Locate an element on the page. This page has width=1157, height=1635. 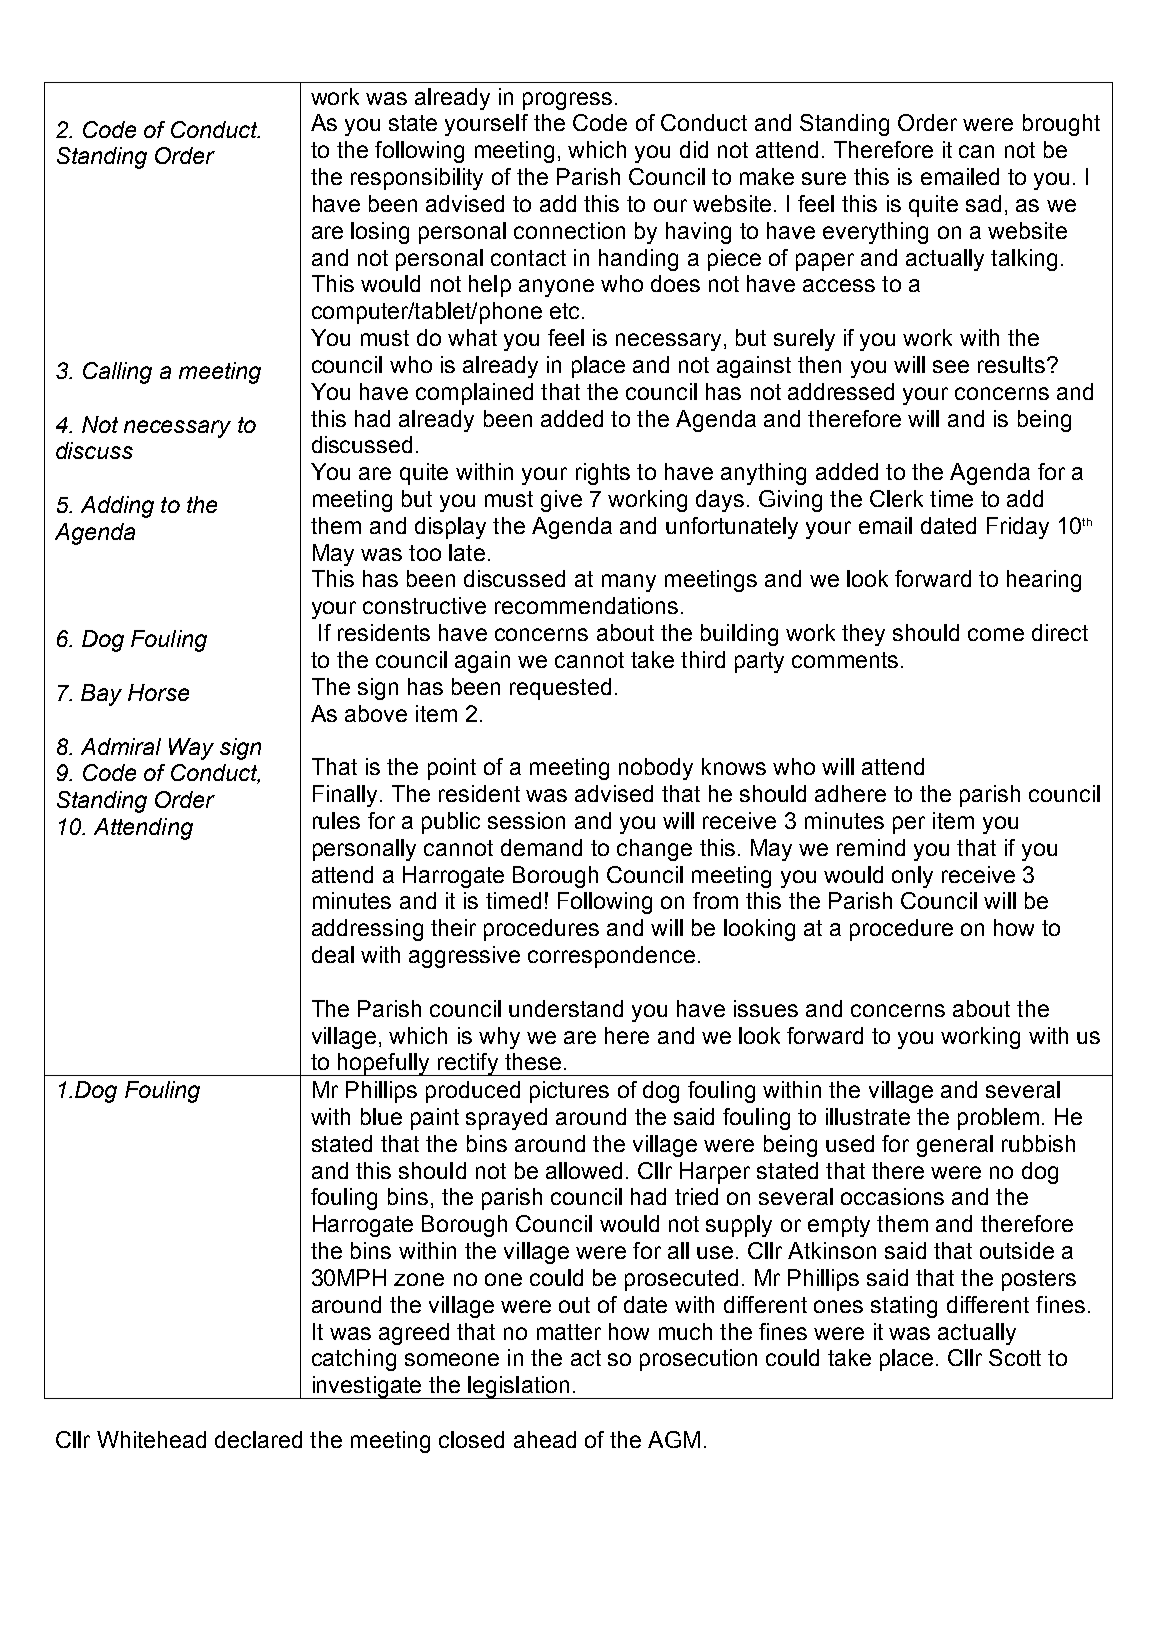
Clerk is located at coordinates (896, 498).
